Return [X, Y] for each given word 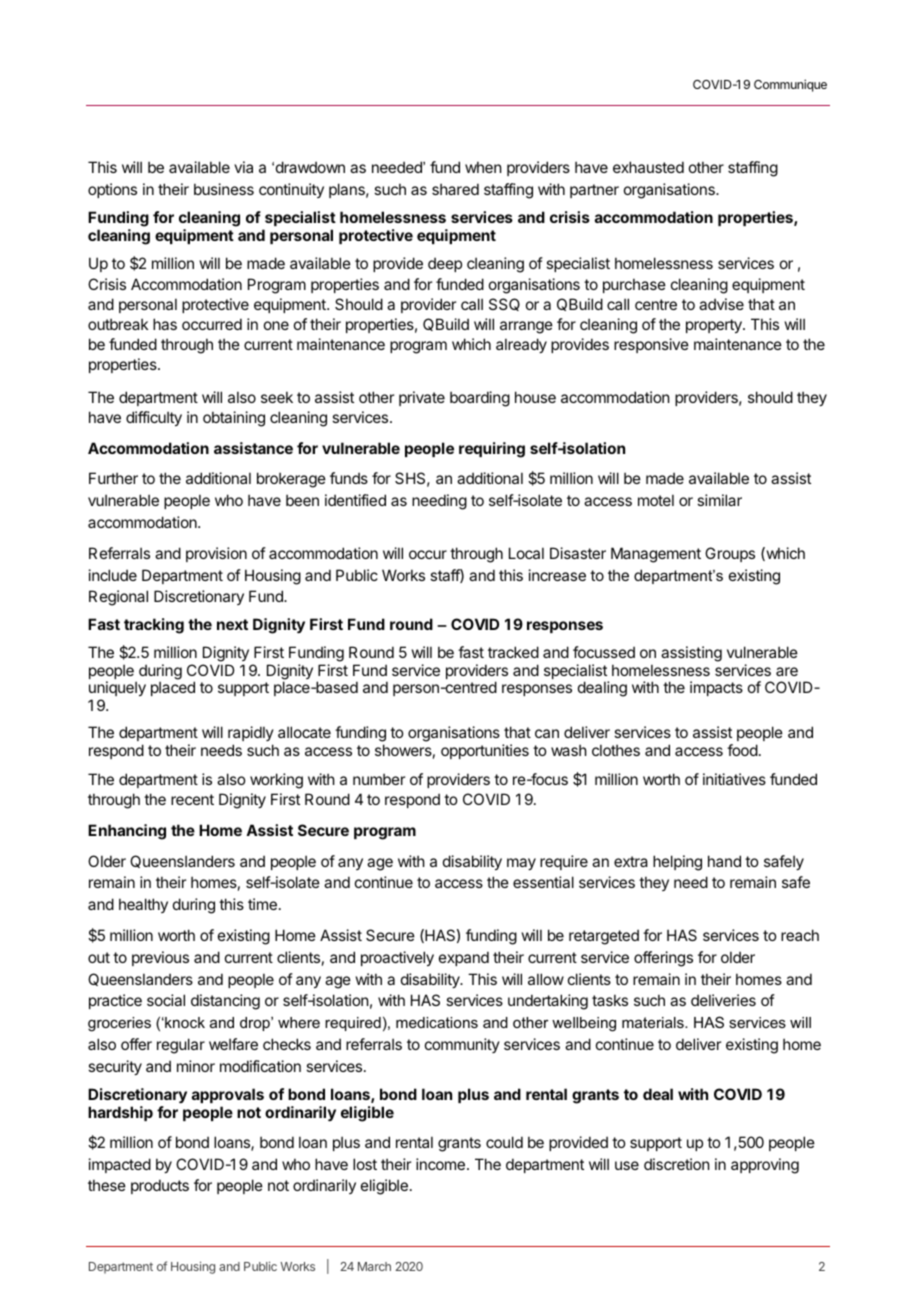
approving [765, 1166]
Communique [790, 85]
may [521, 864]
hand [724, 861]
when [483, 167]
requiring [492, 450]
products [160, 1186]
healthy [143, 905]
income [440, 1164]
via [243, 167]
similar [719, 500]
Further [113, 478]
